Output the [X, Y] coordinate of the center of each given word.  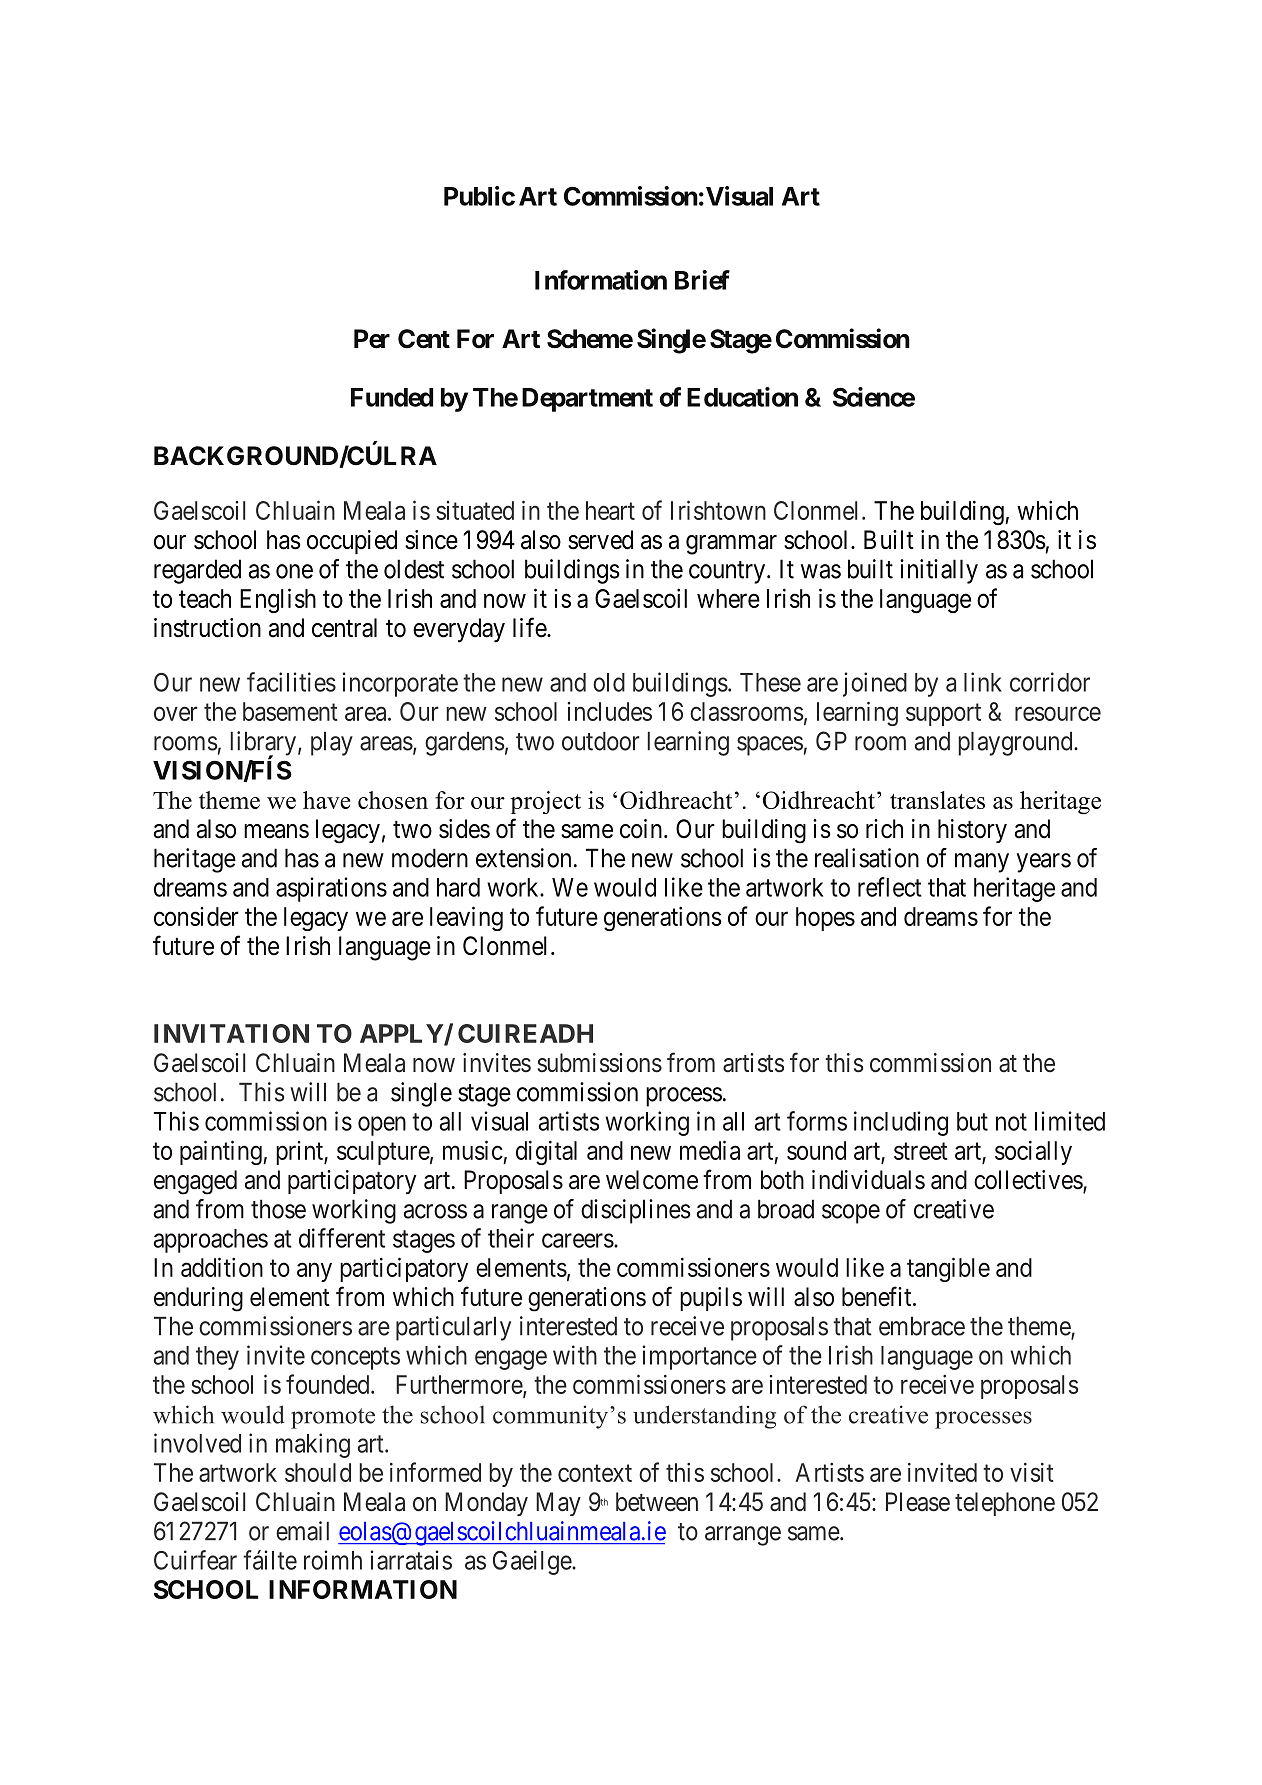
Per [372, 339]
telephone [1005, 1504]
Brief [702, 280]
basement [290, 711]
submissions [599, 1063]
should [318, 1472]
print [300, 1153]
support [943, 715]
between [657, 1502]
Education [742, 397]
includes [610, 711]
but [972, 1121]
